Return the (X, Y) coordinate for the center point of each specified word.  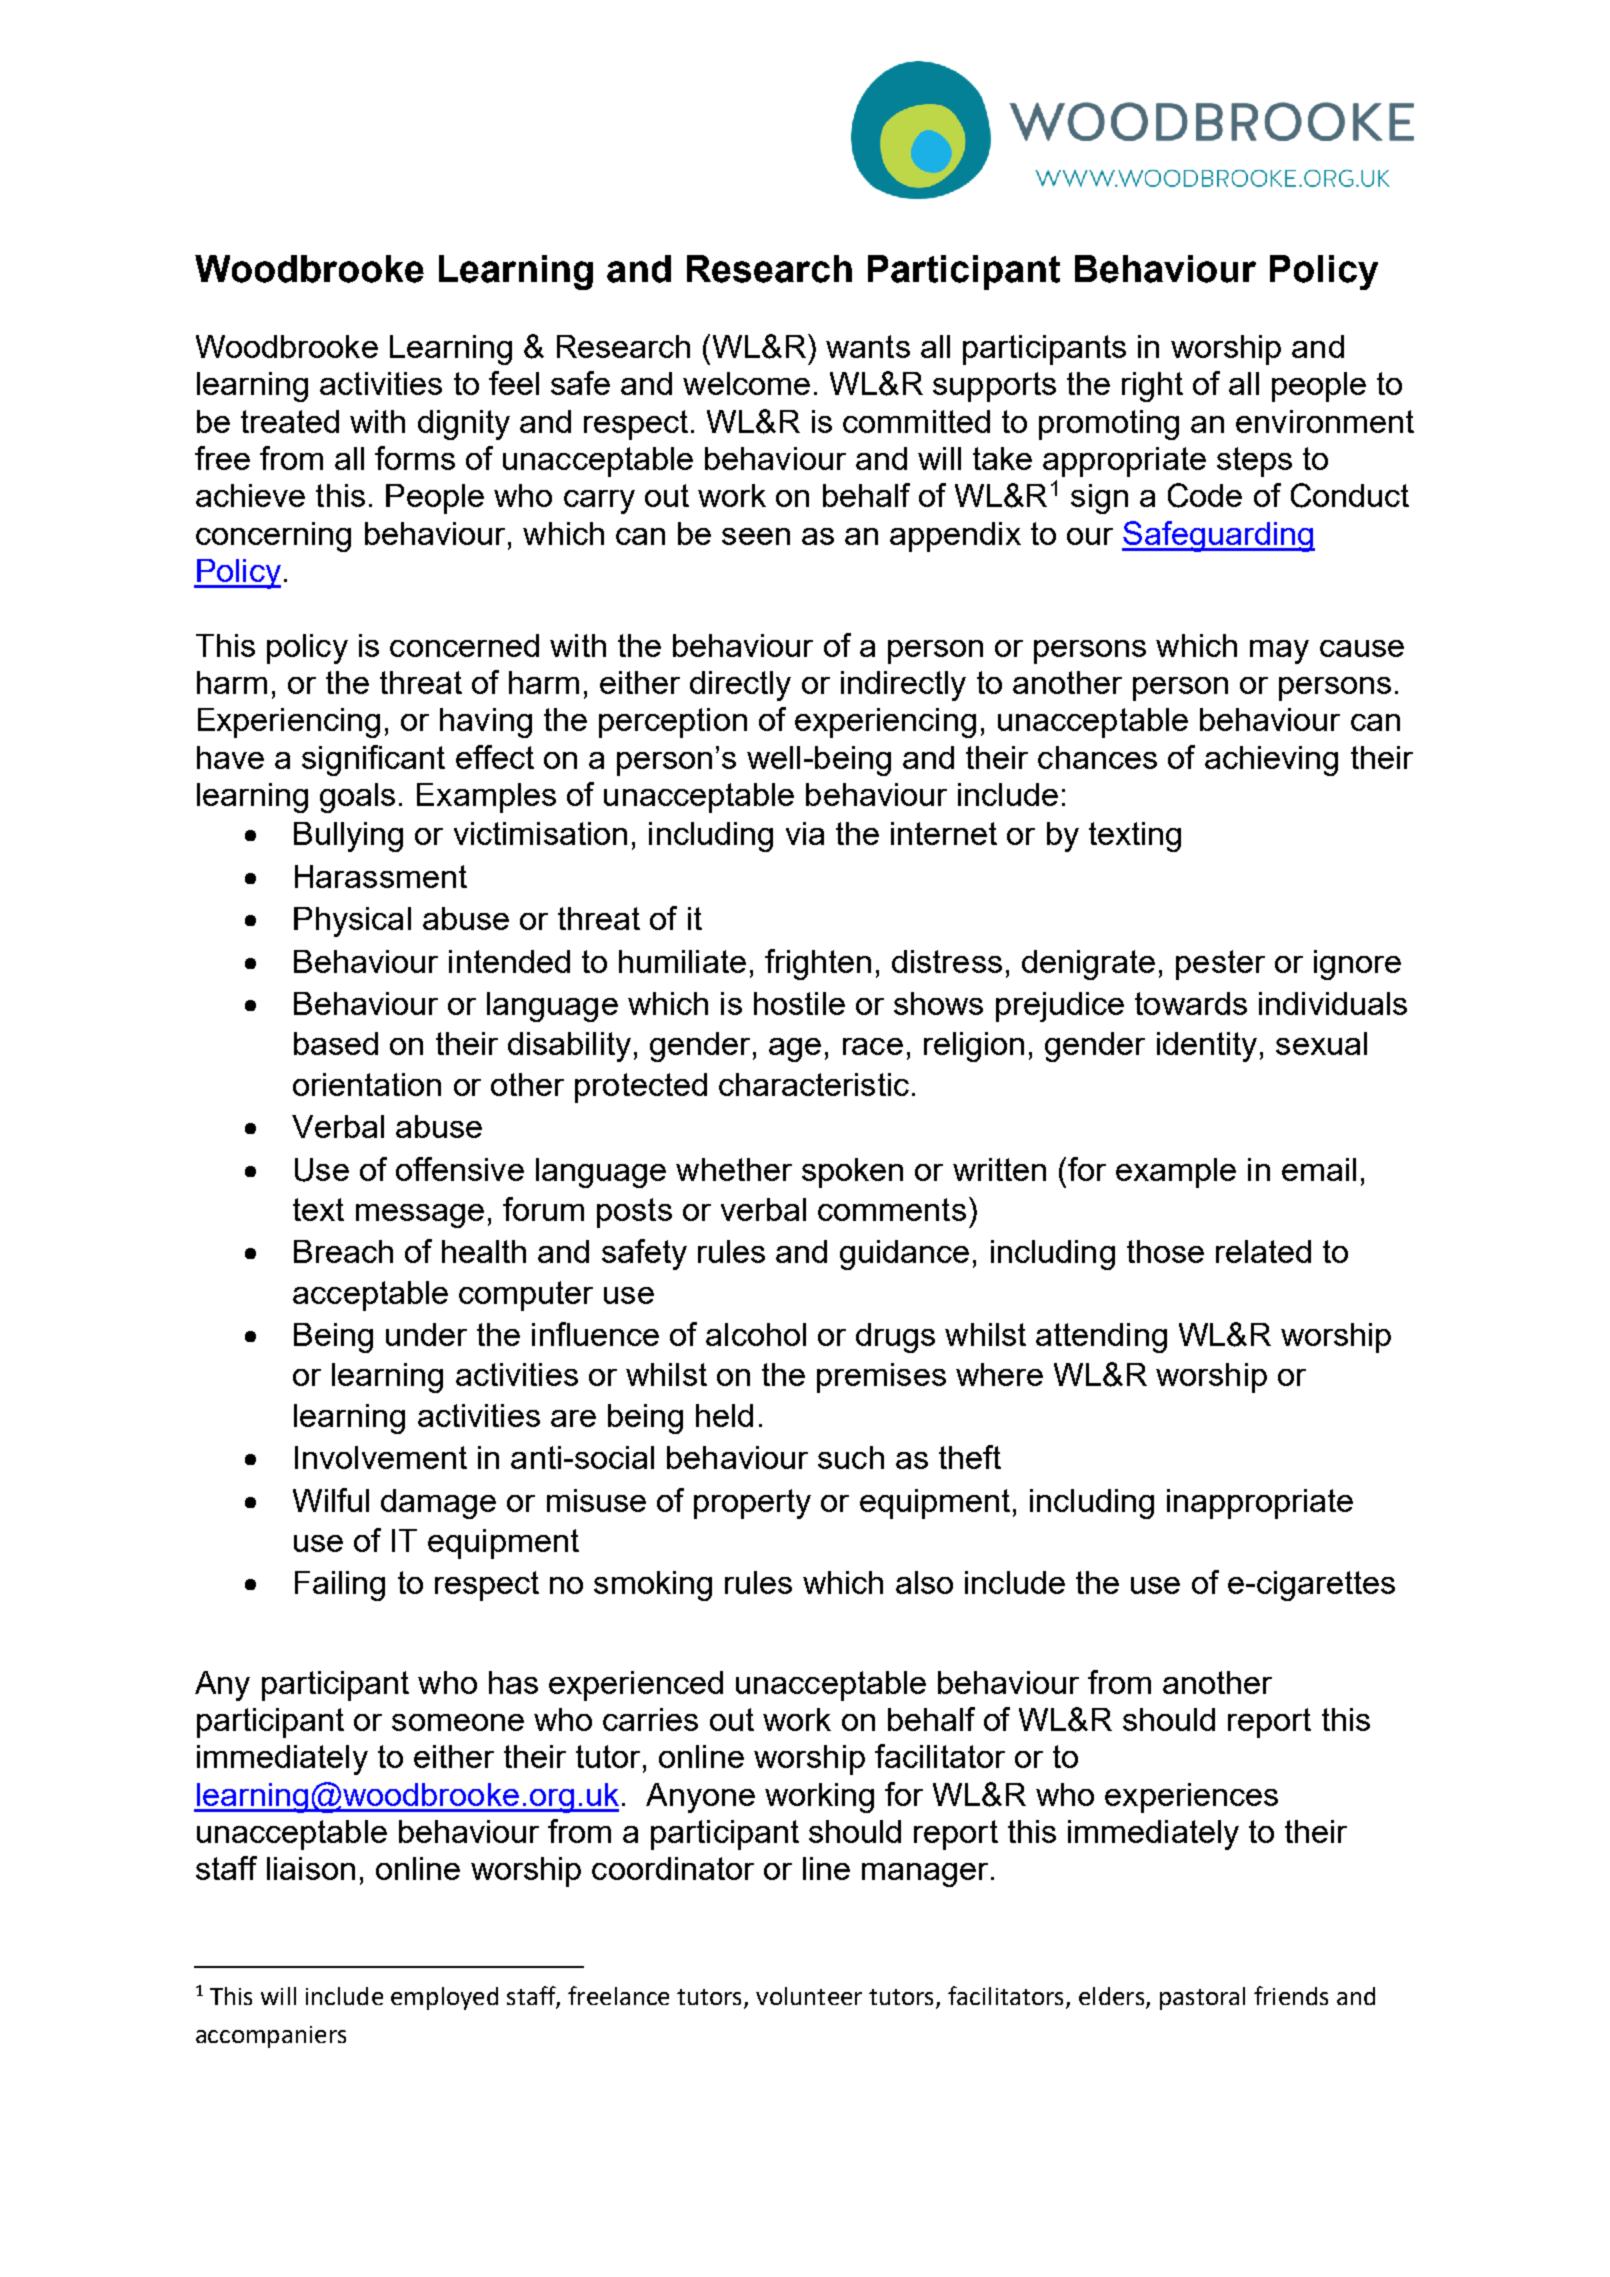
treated (290, 421)
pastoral (1202, 1998)
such (851, 1457)
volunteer (809, 1996)
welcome (746, 383)
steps (1254, 462)
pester (1220, 965)
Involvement (381, 1457)
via (805, 833)
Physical (352, 922)
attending (1101, 1338)
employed (444, 1998)
